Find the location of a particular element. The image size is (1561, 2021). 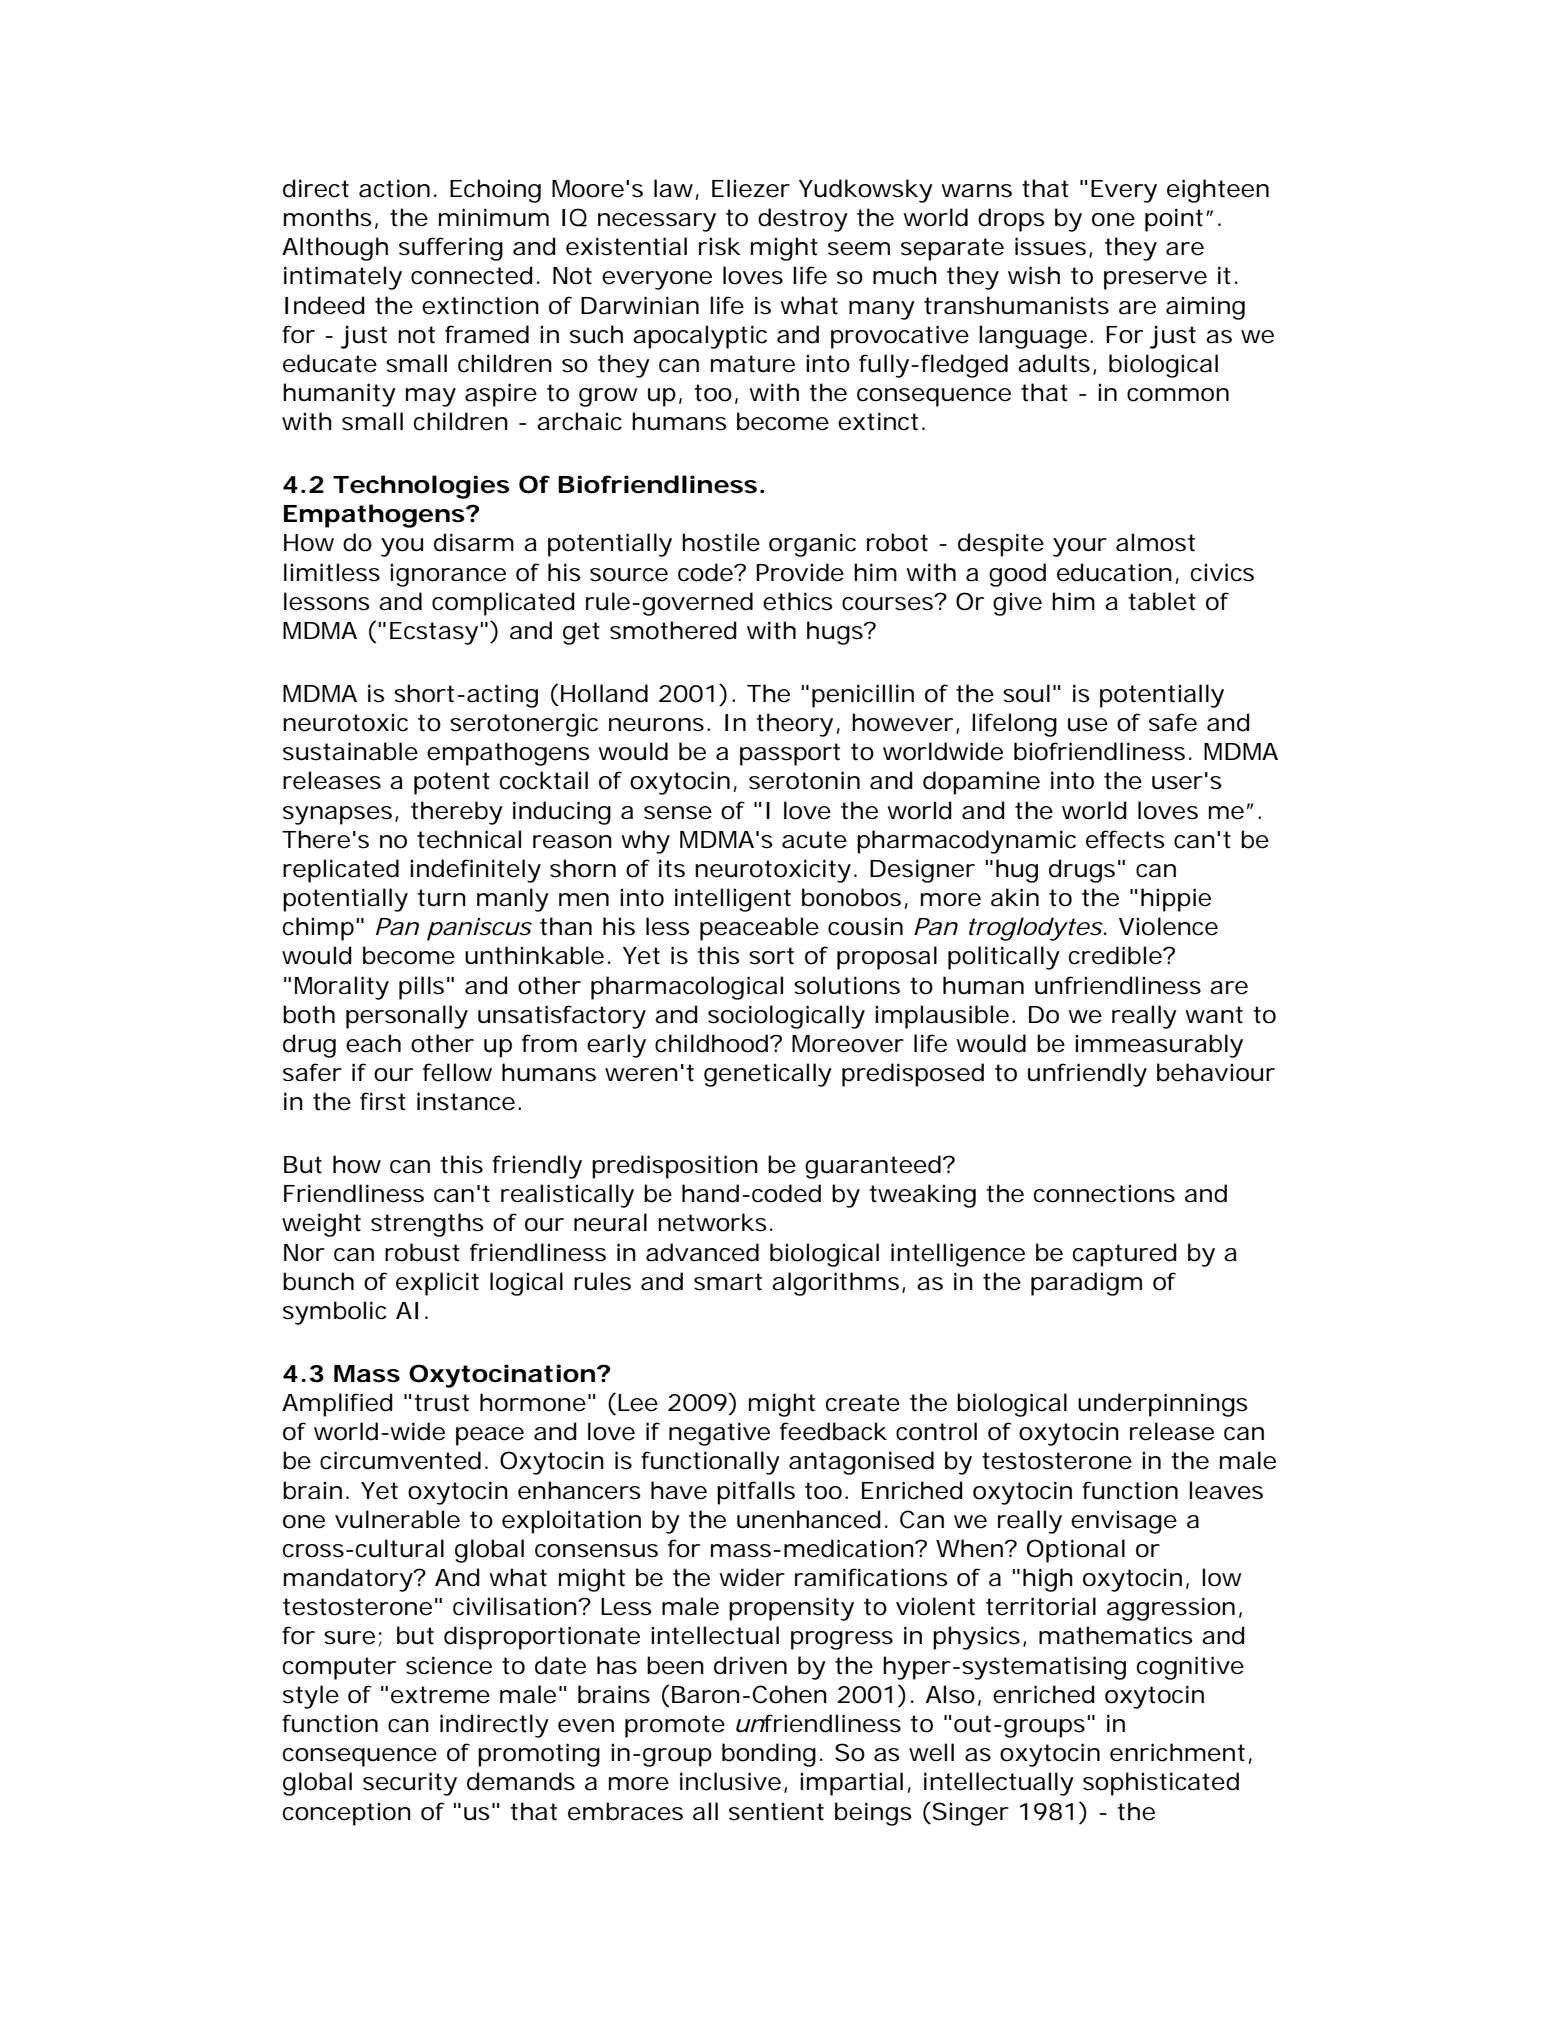

preserve is located at coordinates (1155, 280).
